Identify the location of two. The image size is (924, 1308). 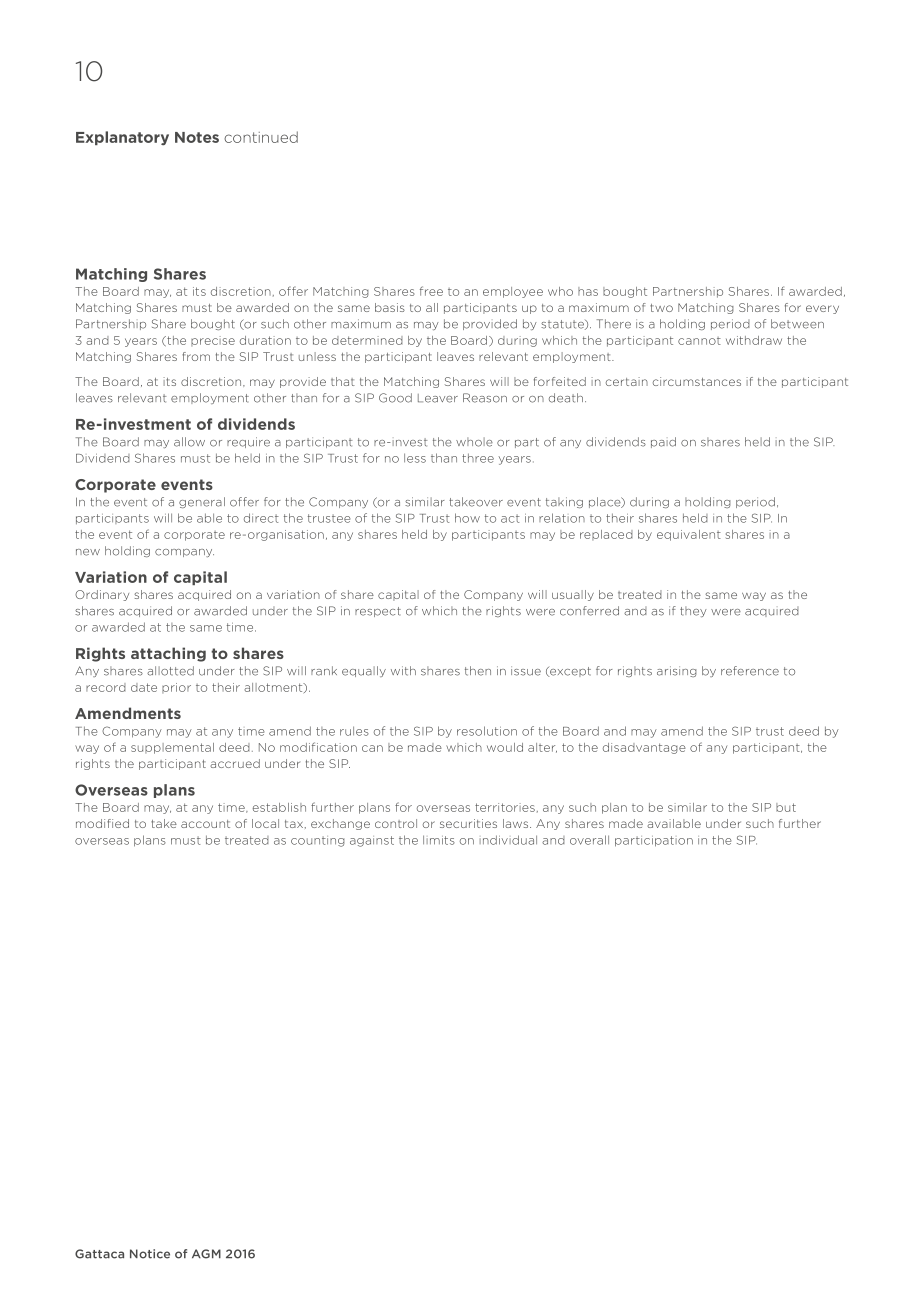
(661, 308).
